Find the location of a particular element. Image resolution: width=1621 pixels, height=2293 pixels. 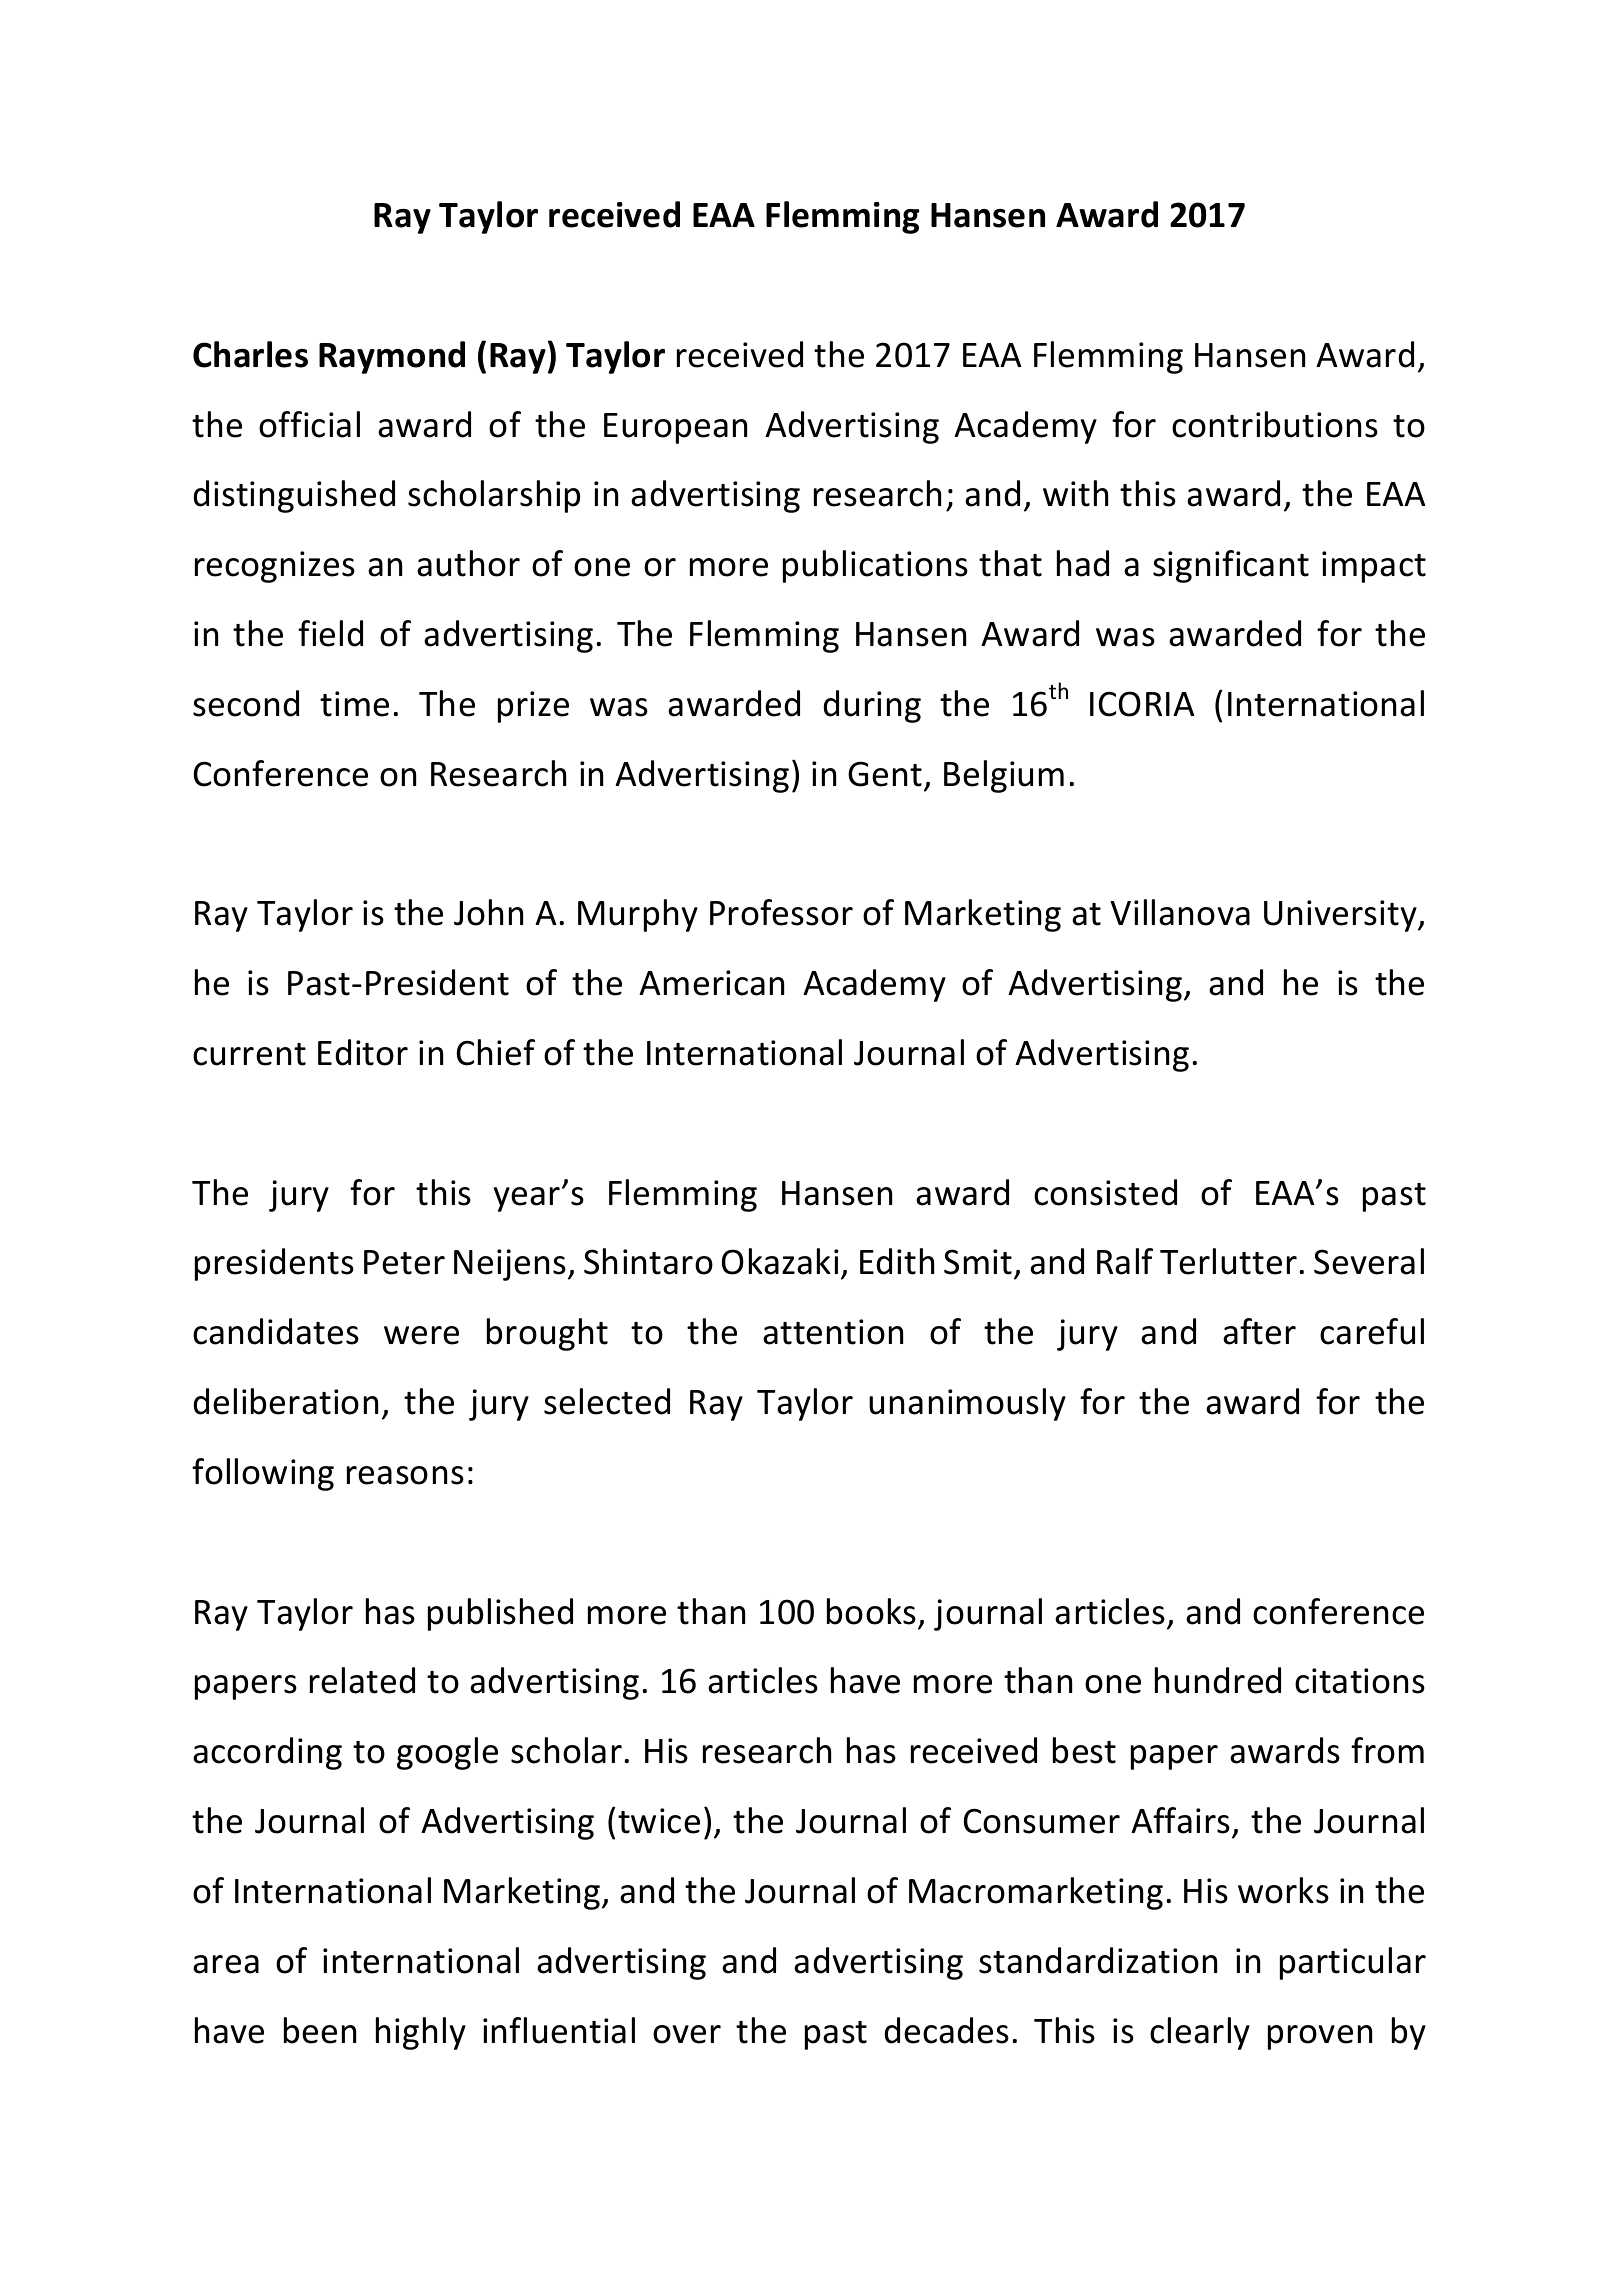

official is located at coordinates (309, 424).
